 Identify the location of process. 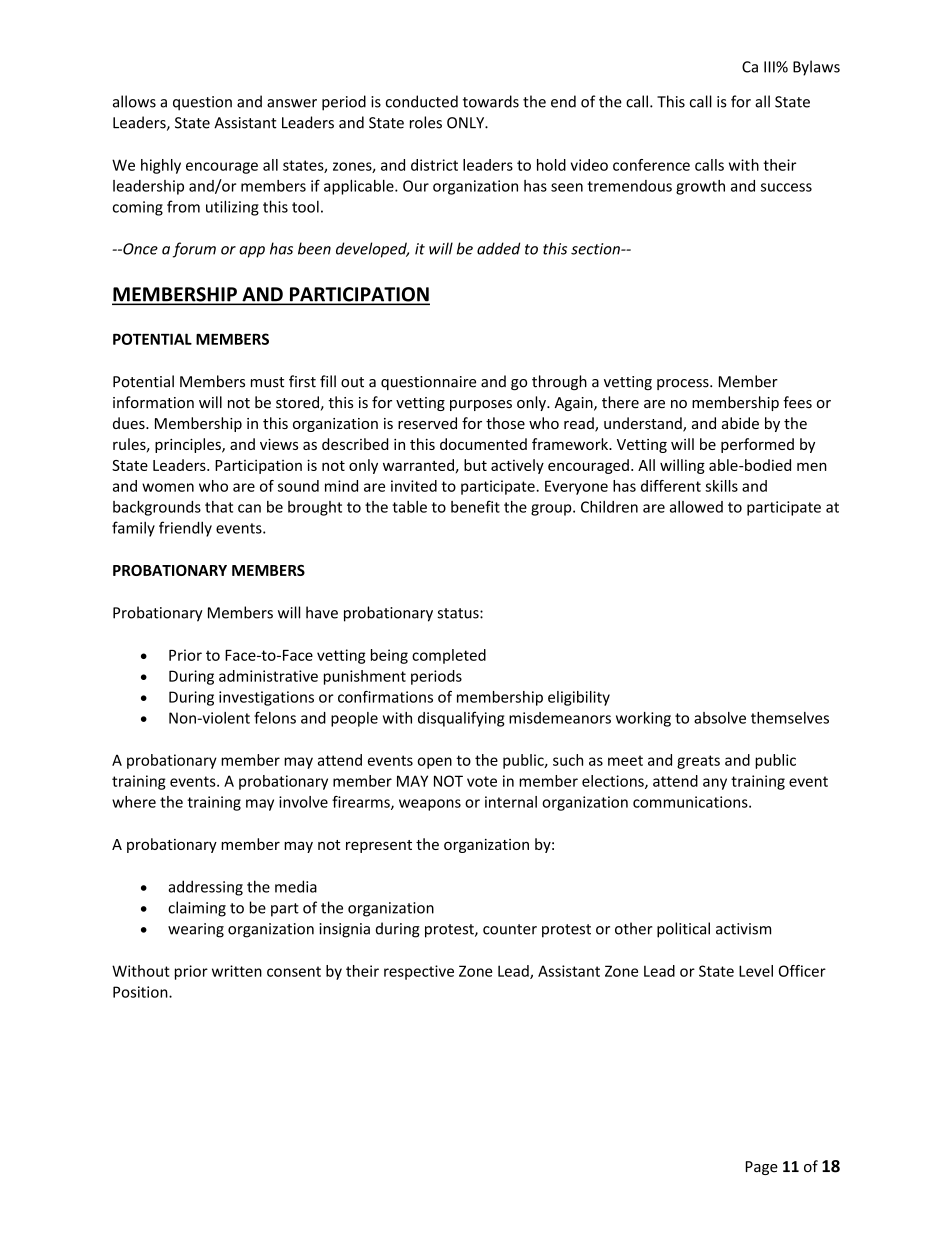
(684, 384).
